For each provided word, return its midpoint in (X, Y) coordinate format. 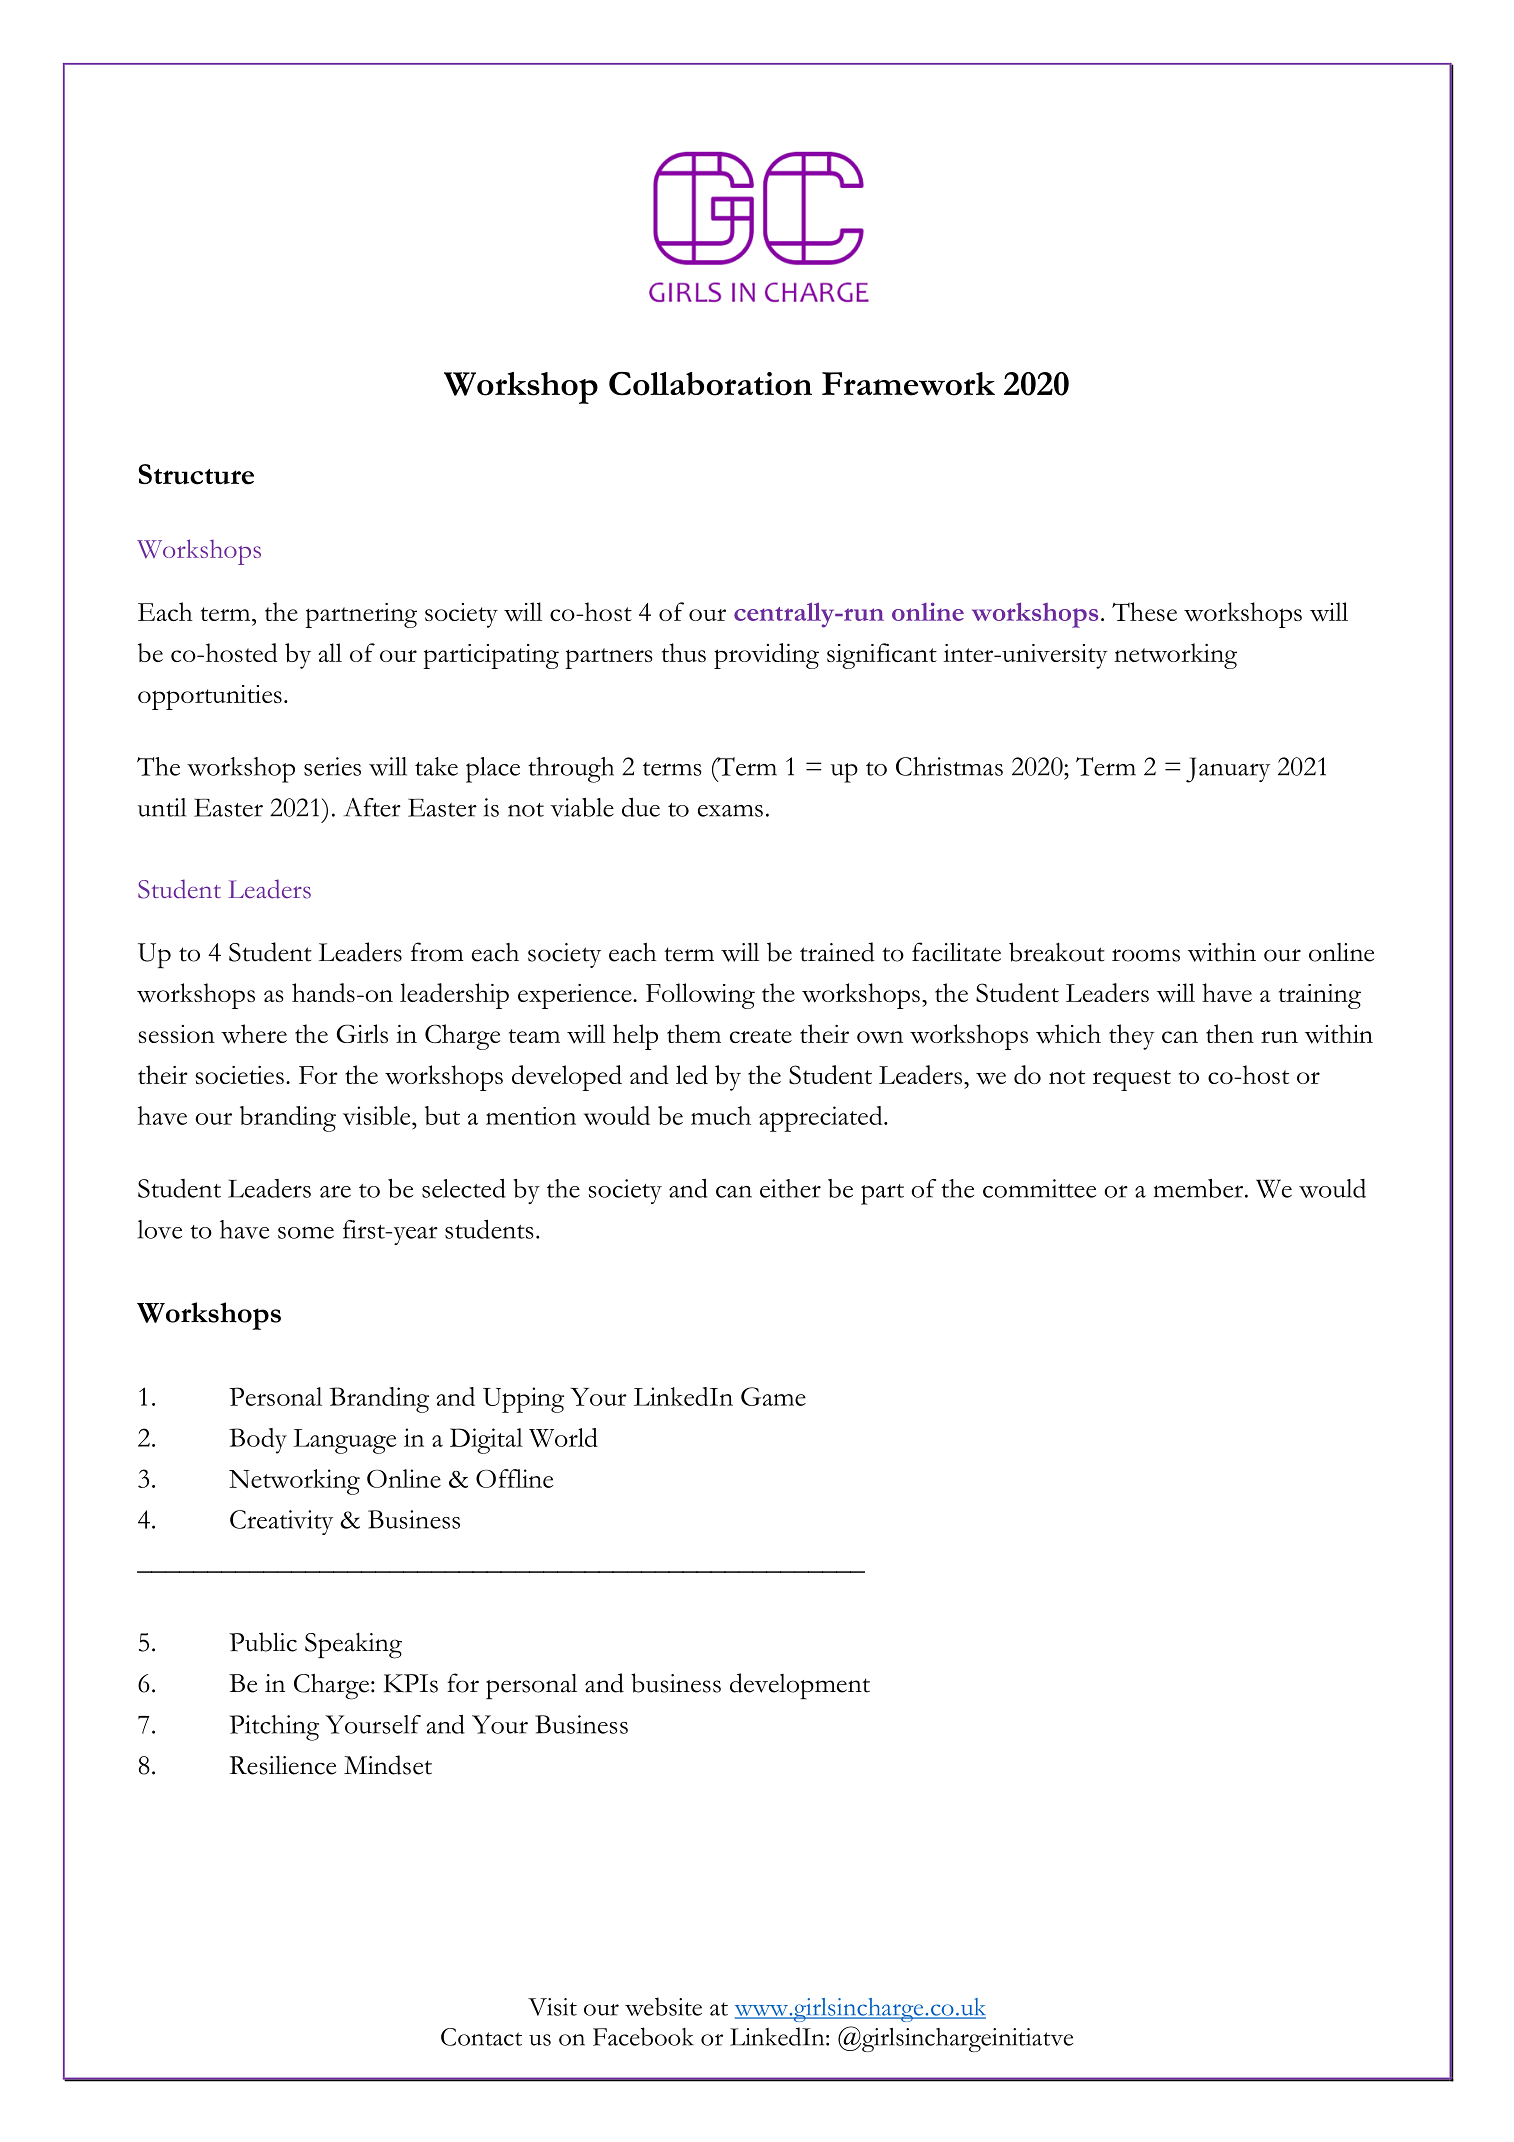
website (663, 2006)
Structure (196, 474)
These (1144, 611)
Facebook (643, 2036)
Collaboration (710, 384)
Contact (481, 2037)
